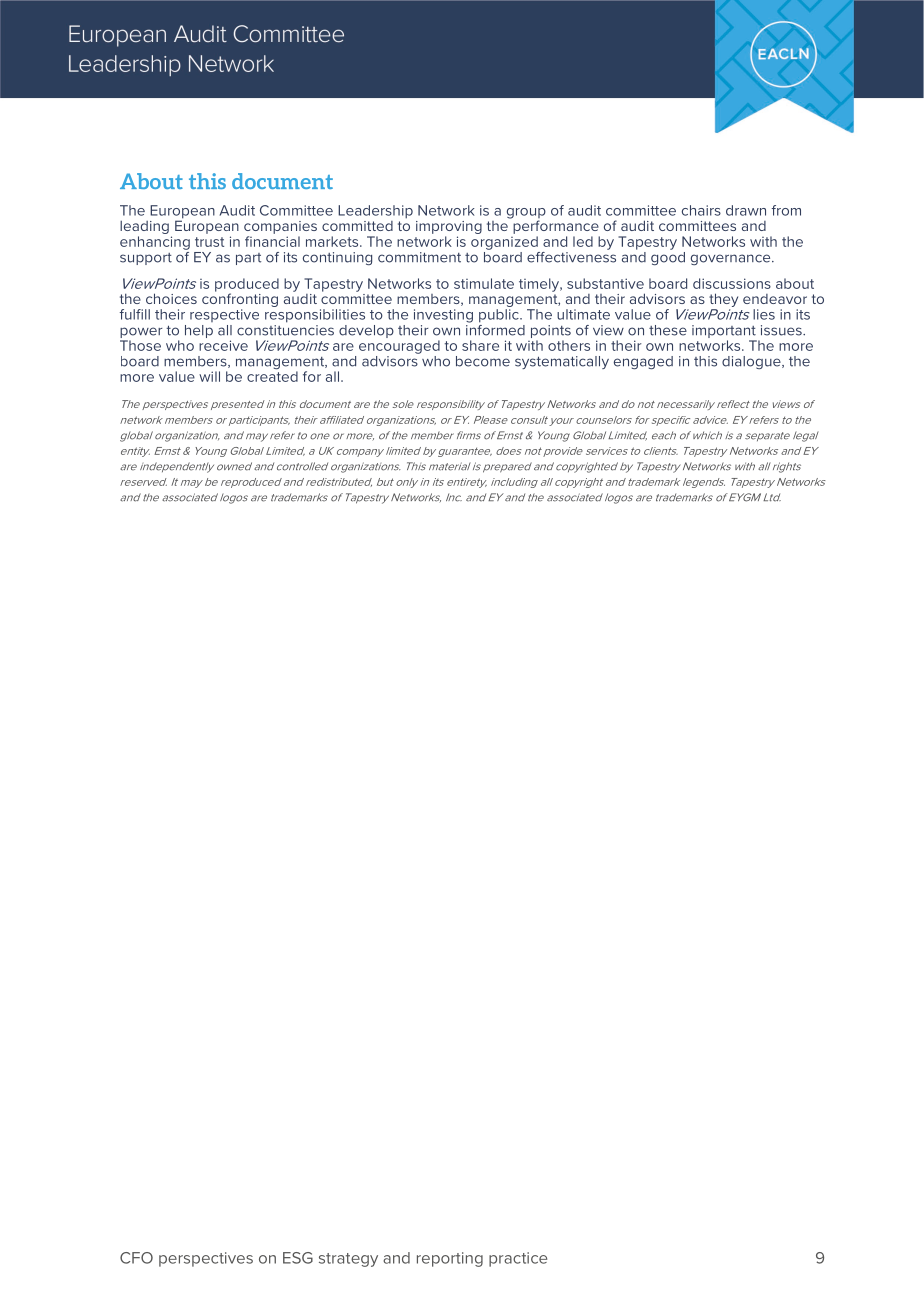  Describe the element at coordinates (136, 1258) in the document. I see `CFO` at that location.
